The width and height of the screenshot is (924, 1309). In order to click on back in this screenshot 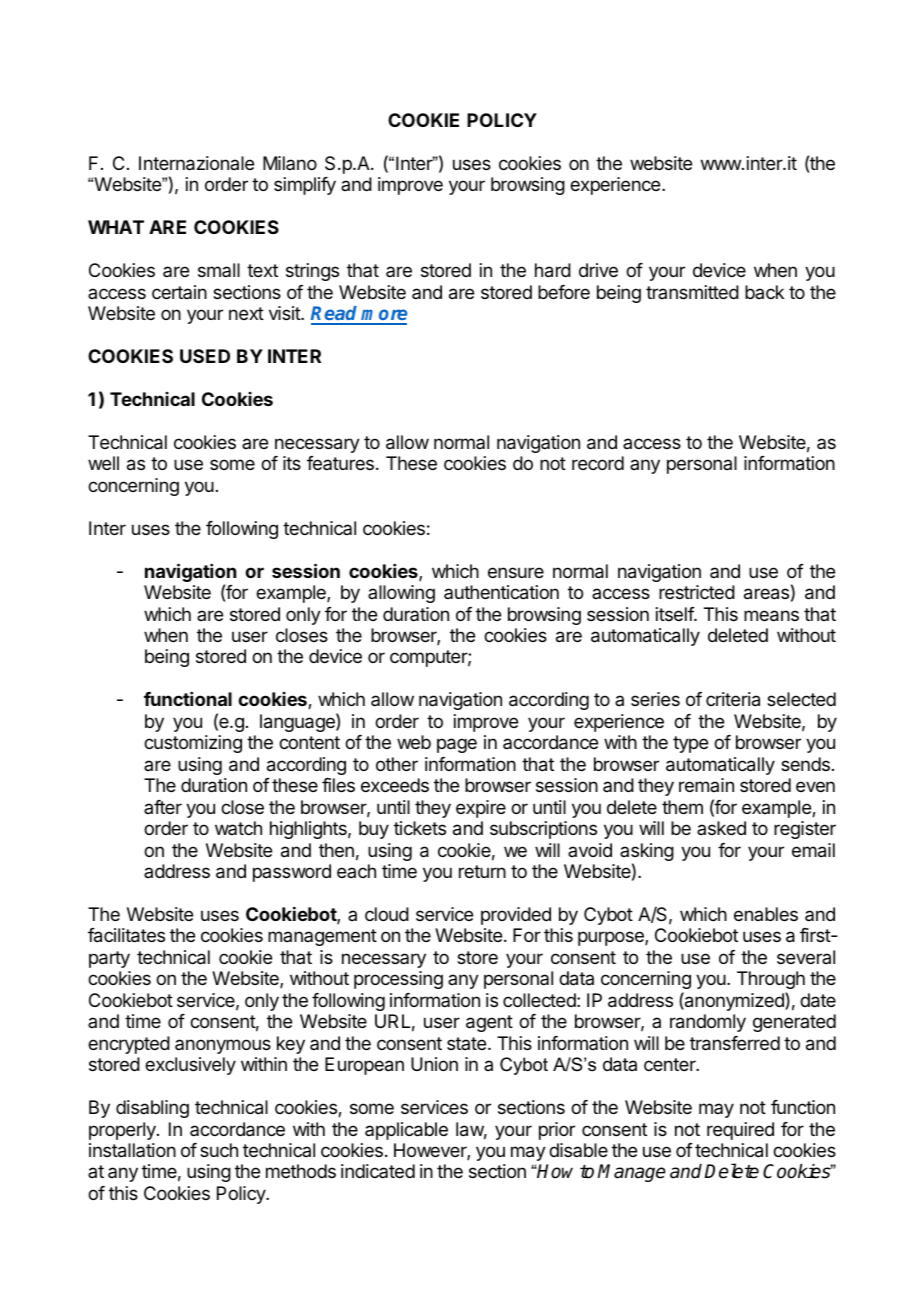, I will do `click(764, 292)`.
